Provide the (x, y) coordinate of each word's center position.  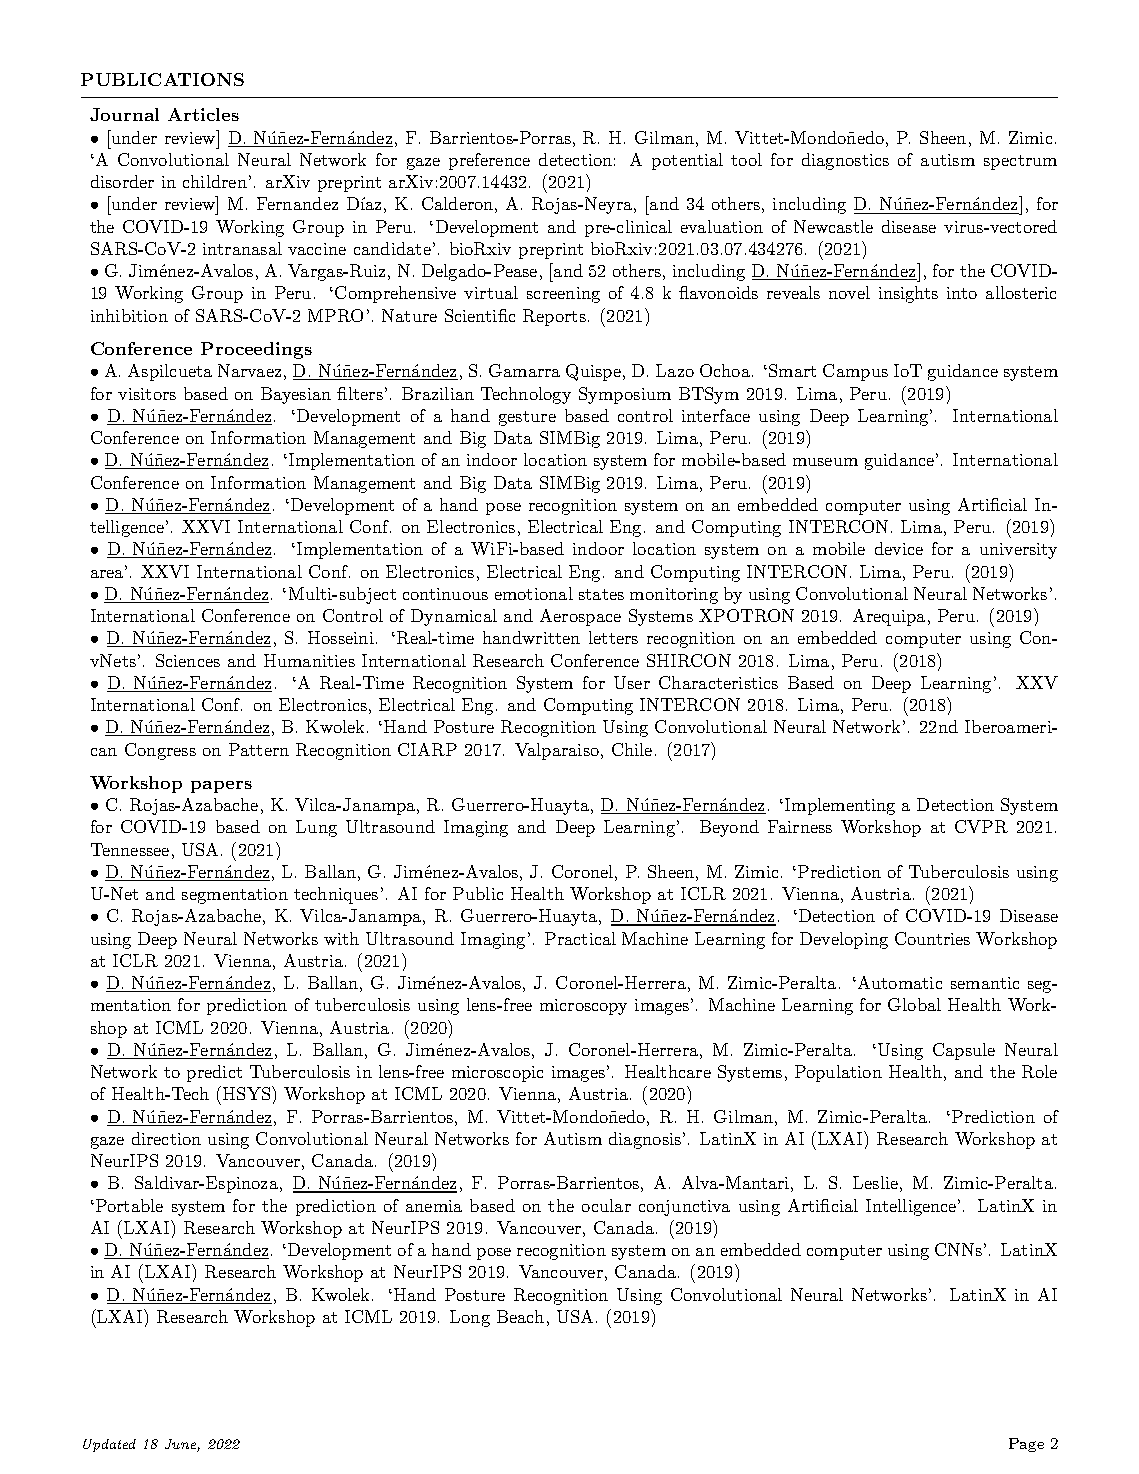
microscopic (497, 1074)
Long (470, 1318)
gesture (527, 418)
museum (825, 462)
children (215, 181)
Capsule (964, 1051)
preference (489, 161)
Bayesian (296, 395)
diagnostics (845, 161)
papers (221, 787)
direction (166, 1138)
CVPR (981, 826)
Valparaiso (557, 751)
